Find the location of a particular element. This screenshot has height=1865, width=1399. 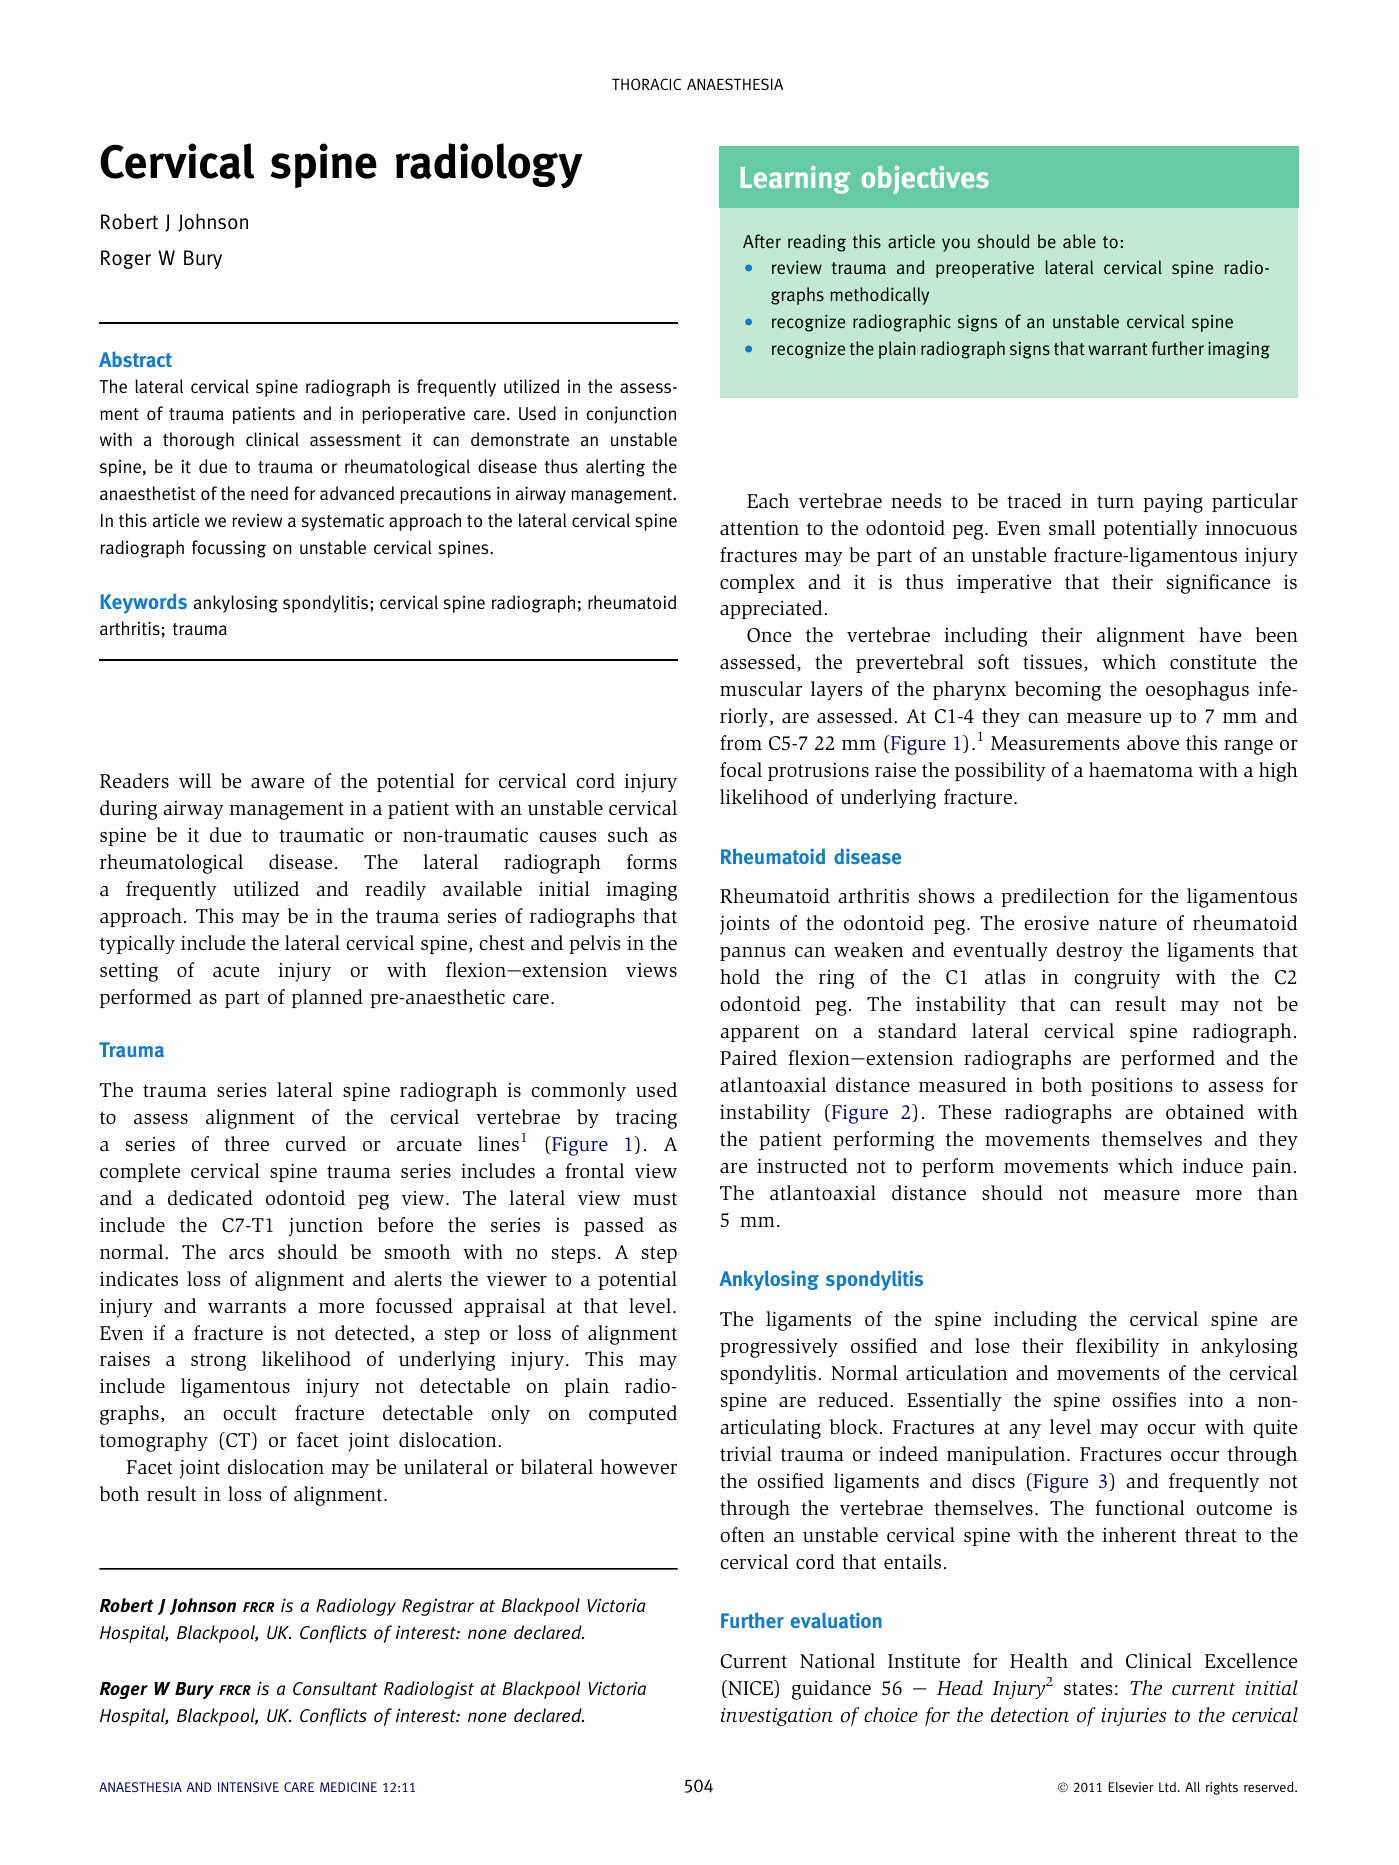

investigation is located at coordinates (777, 1717).
